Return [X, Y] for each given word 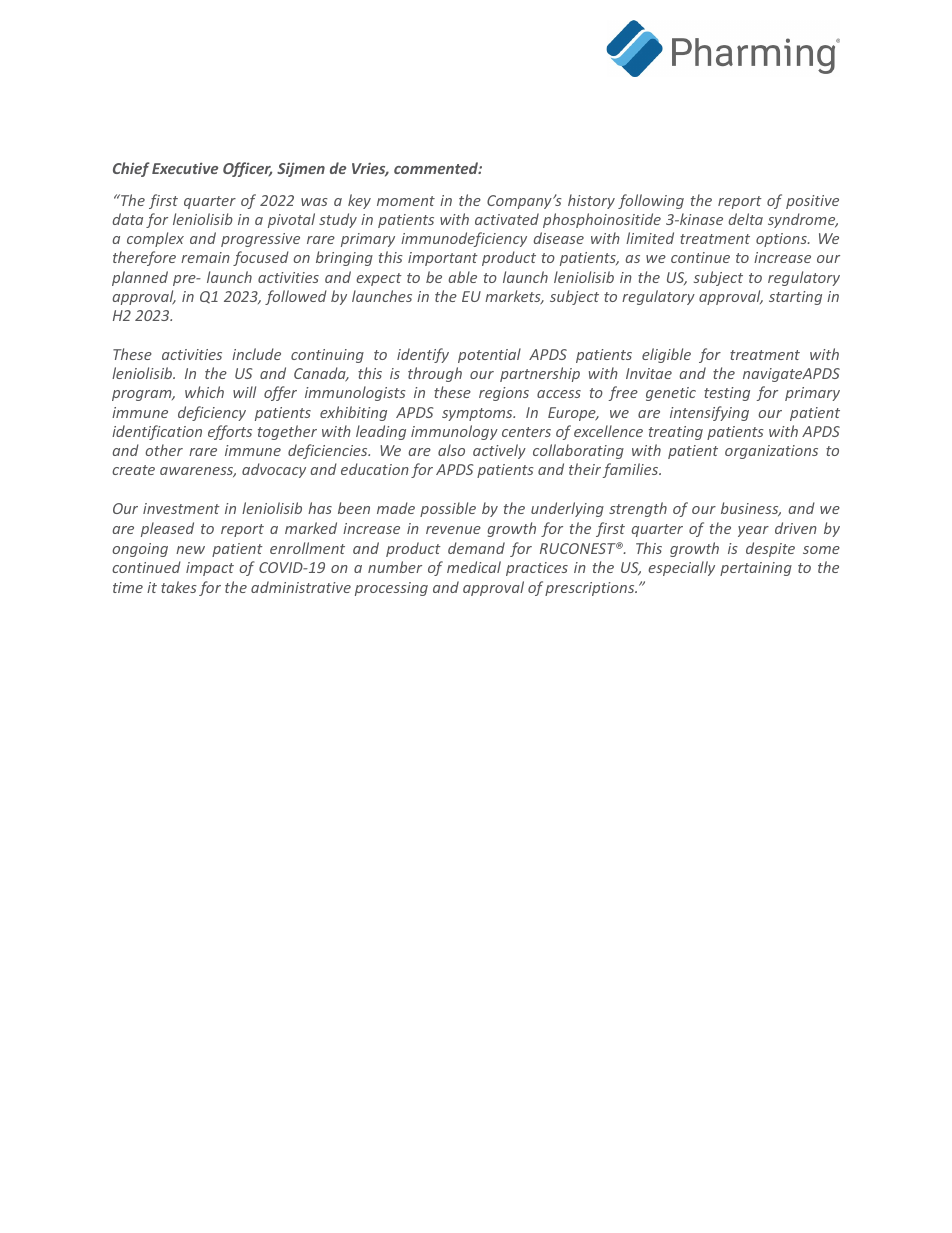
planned [140, 278]
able [462, 277]
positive [812, 202]
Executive [185, 168]
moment [406, 201]
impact [210, 569]
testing [727, 394]
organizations [771, 452]
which [204, 392]
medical [474, 567]
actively [499, 451]
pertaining [756, 569]
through [435, 374]
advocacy [274, 470]
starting [795, 298]
